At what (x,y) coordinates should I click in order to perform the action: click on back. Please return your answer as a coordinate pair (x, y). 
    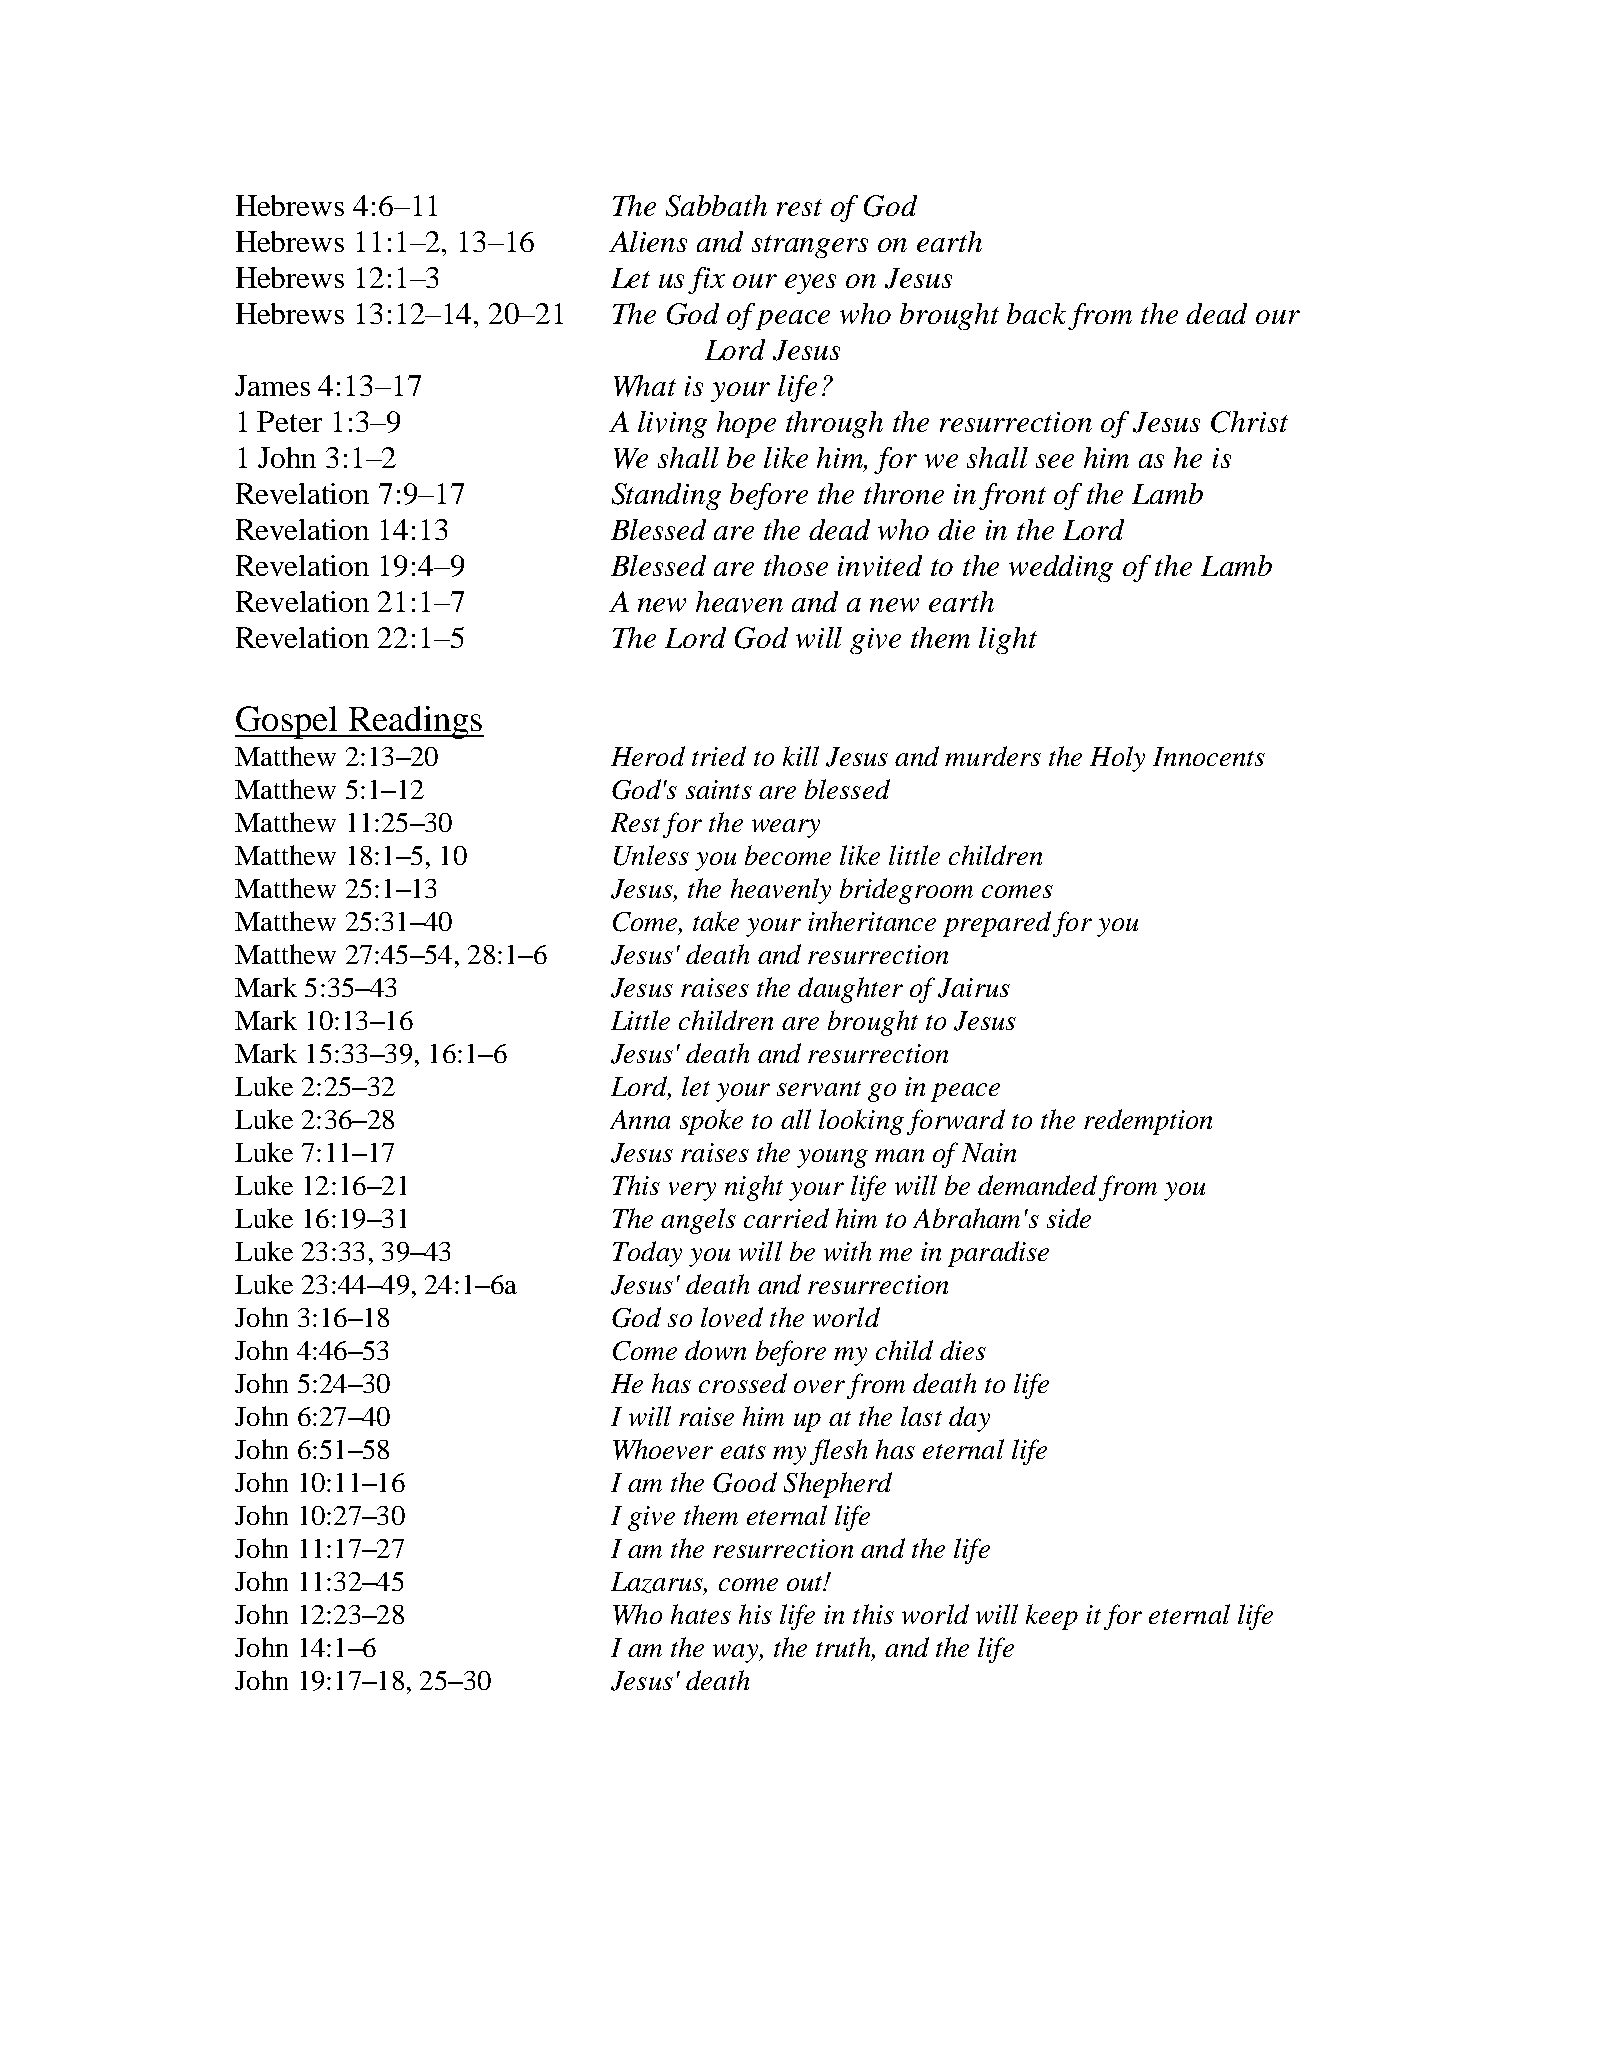
    Looking at the image, I should click on (1036, 313).
